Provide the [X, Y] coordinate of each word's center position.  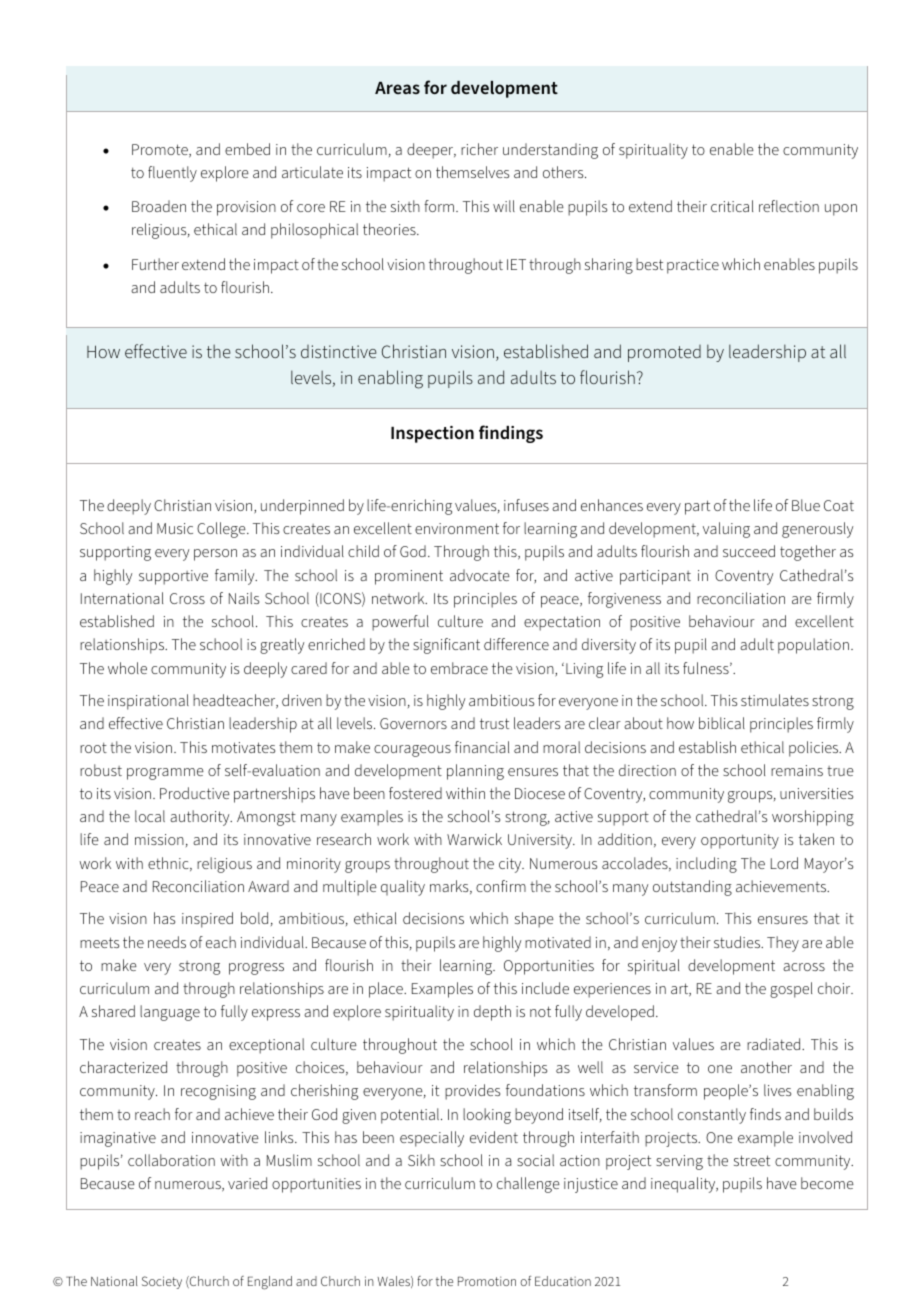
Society [162, 1282]
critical [732, 206]
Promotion [487, 1281]
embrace [459, 668]
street [752, 1160]
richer [479, 149]
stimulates [775, 700]
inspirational [148, 702]
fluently [172, 174]
